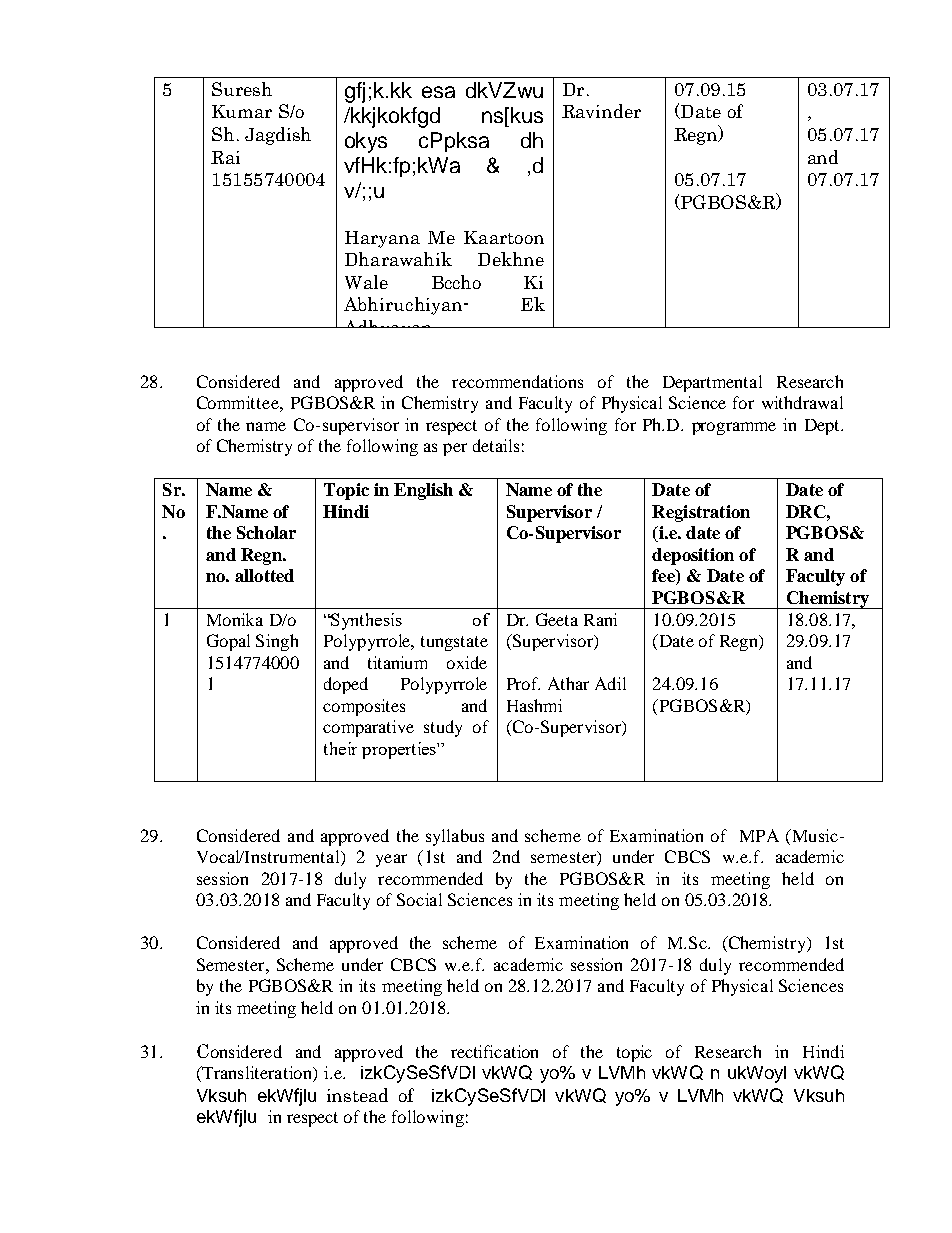 The image size is (952, 1233). What do you see at coordinates (242, 111) in the screenshot?
I see `Kumar` at bounding box center [242, 111].
